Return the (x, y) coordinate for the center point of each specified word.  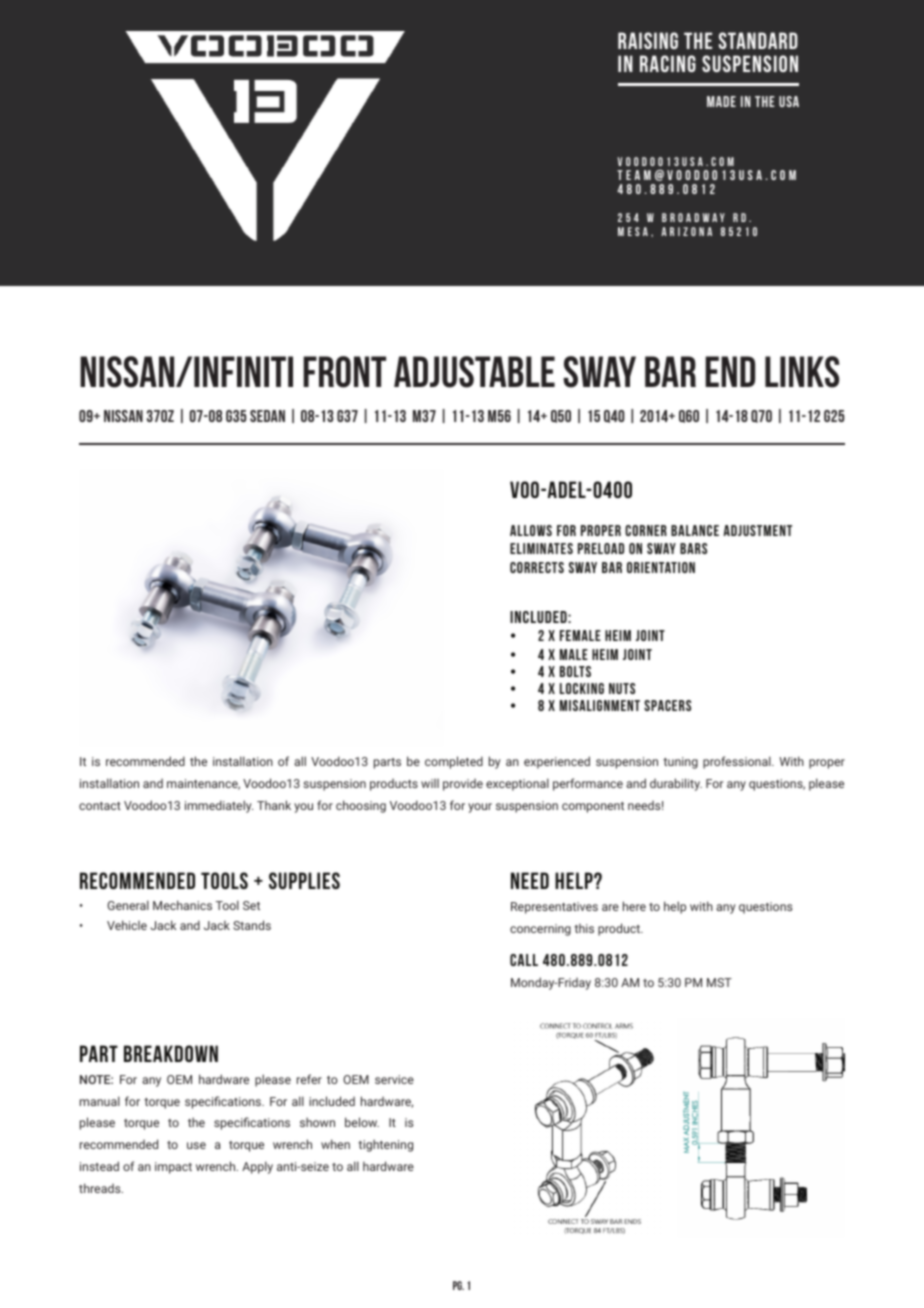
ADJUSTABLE (474, 372)
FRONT (344, 372)
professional (738, 762)
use (196, 1145)
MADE (721, 101)
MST (719, 982)
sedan (267, 416)
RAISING (648, 40)
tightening (385, 1145)
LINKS (802, 372)
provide (463, 785)
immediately (219, 806)
